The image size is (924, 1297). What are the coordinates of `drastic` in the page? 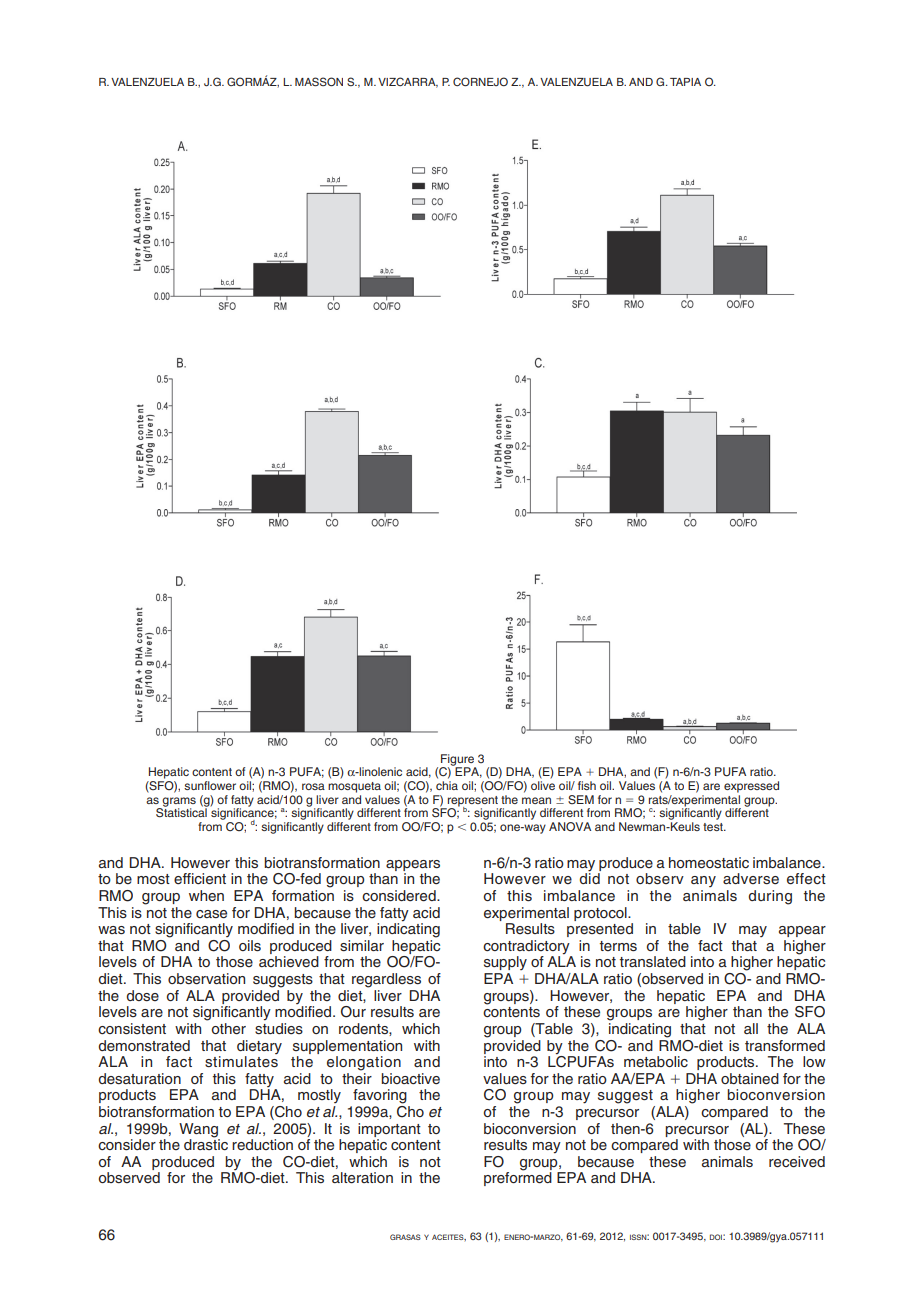 It's located at (206, 1143).
